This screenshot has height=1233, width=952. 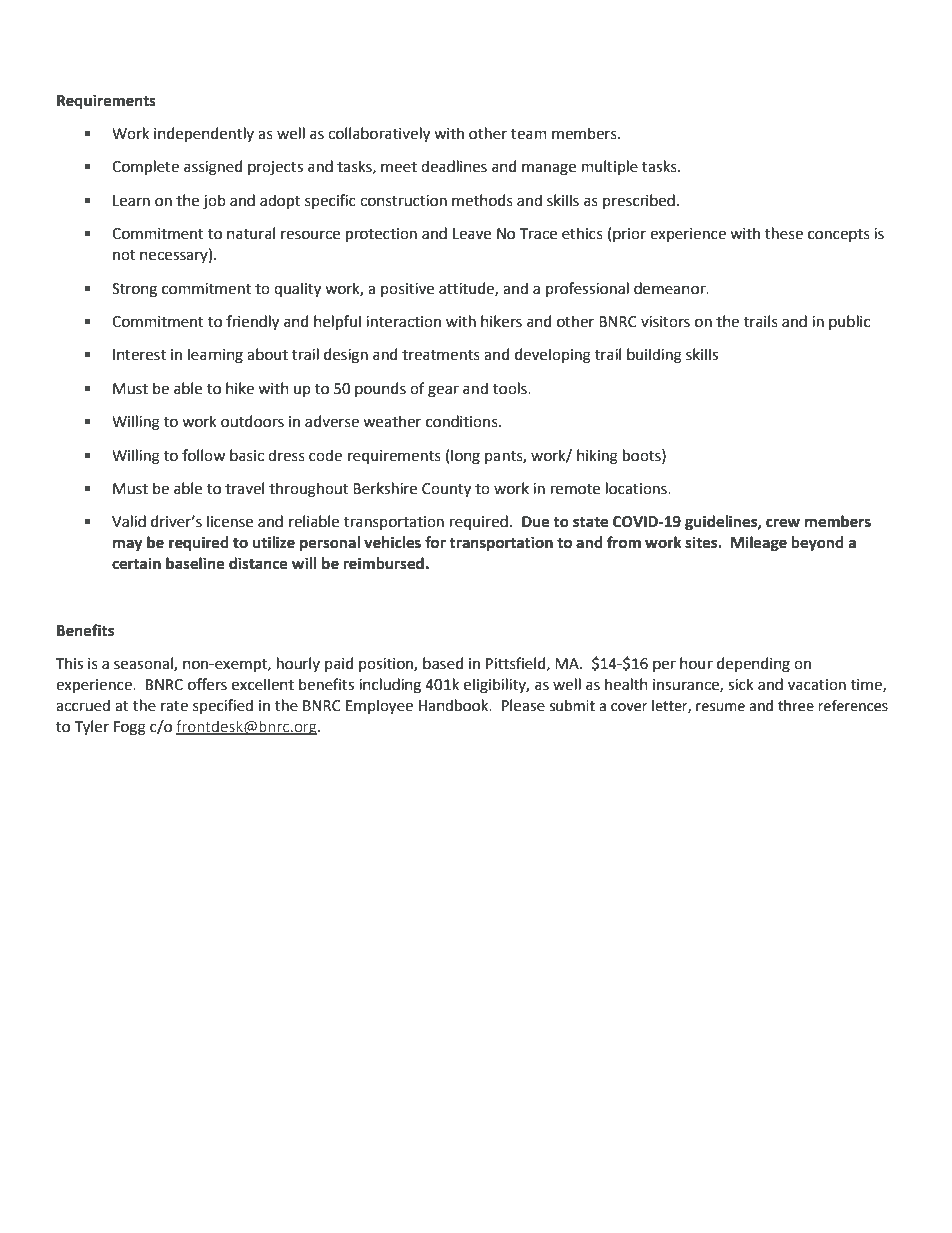 I want to click on multiple, so click(x=610, y=167).
